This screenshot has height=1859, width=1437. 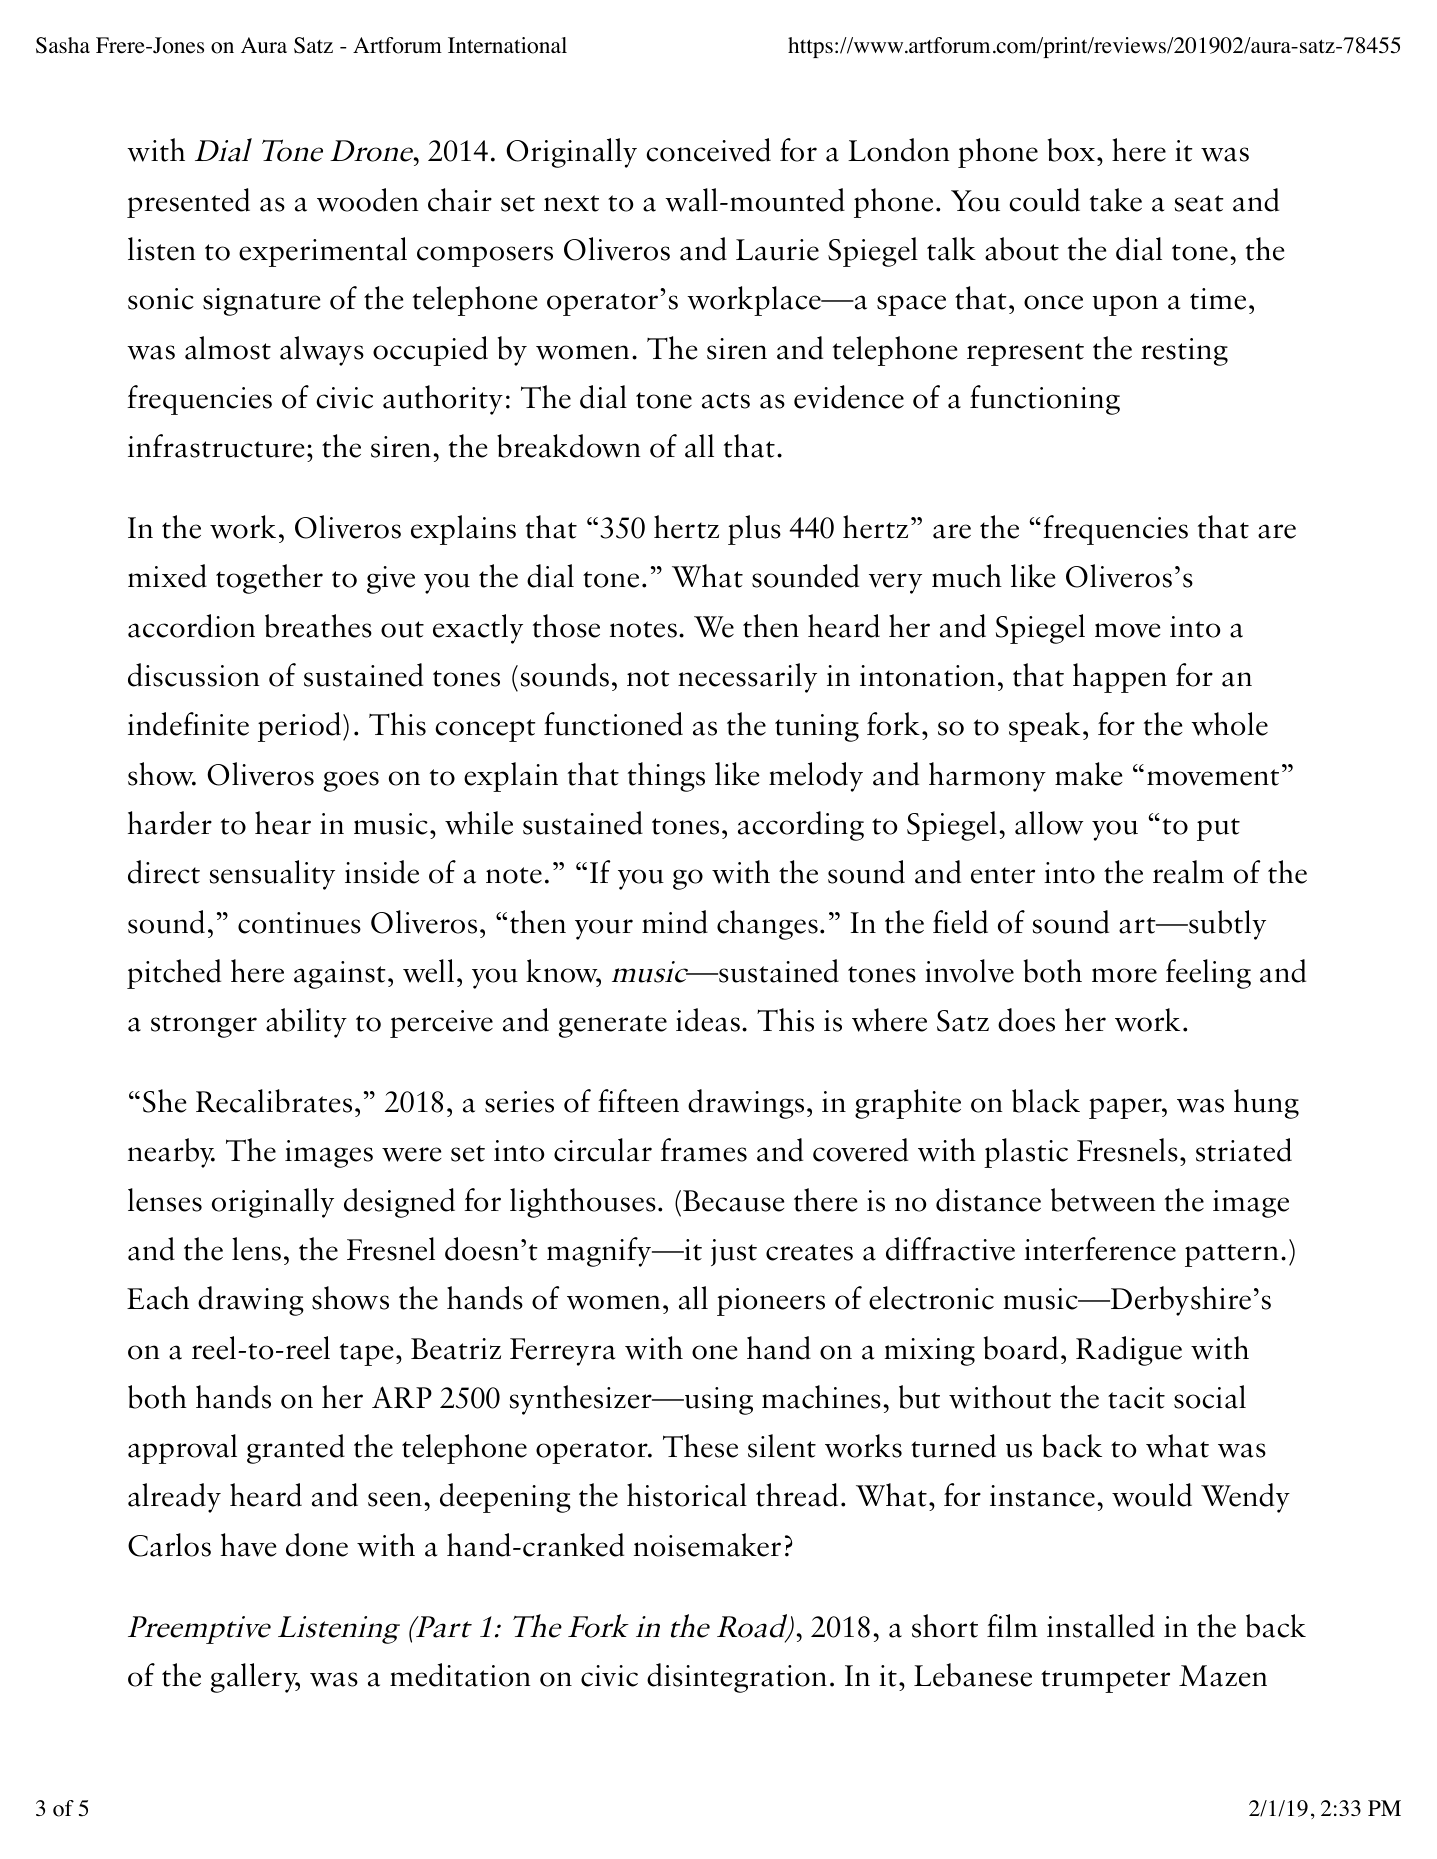 I want to click on box, so click(x=1071, y=150).
